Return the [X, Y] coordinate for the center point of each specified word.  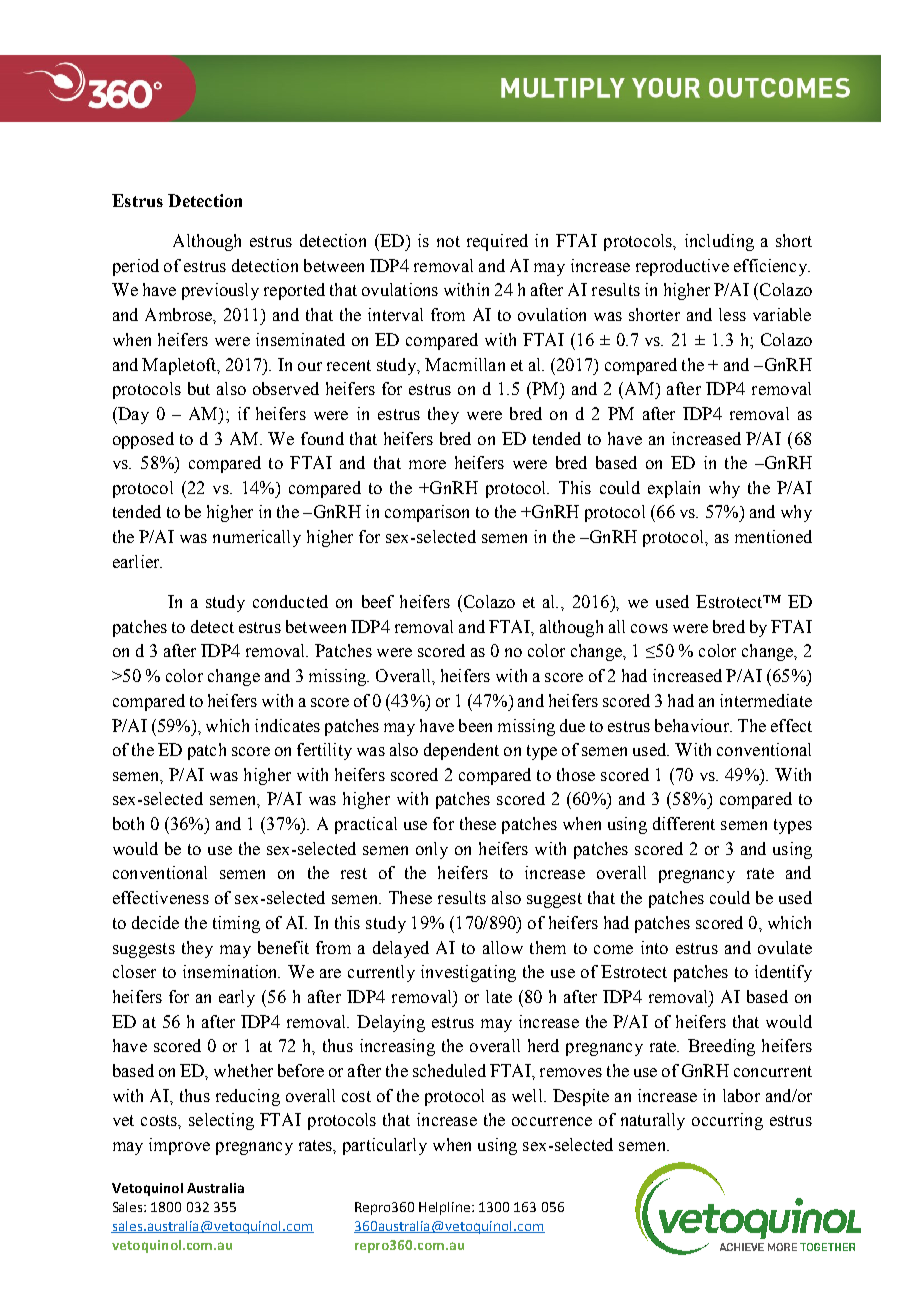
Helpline [446, 1208]
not [448, 241]
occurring [727, 1121]
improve [179, 1146]
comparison [427, 513]
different [684, 823]
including [719, 242]
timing [236, 924]
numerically [257, 538]
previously [220, 291]
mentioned [773, 536]
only [432, 850]
